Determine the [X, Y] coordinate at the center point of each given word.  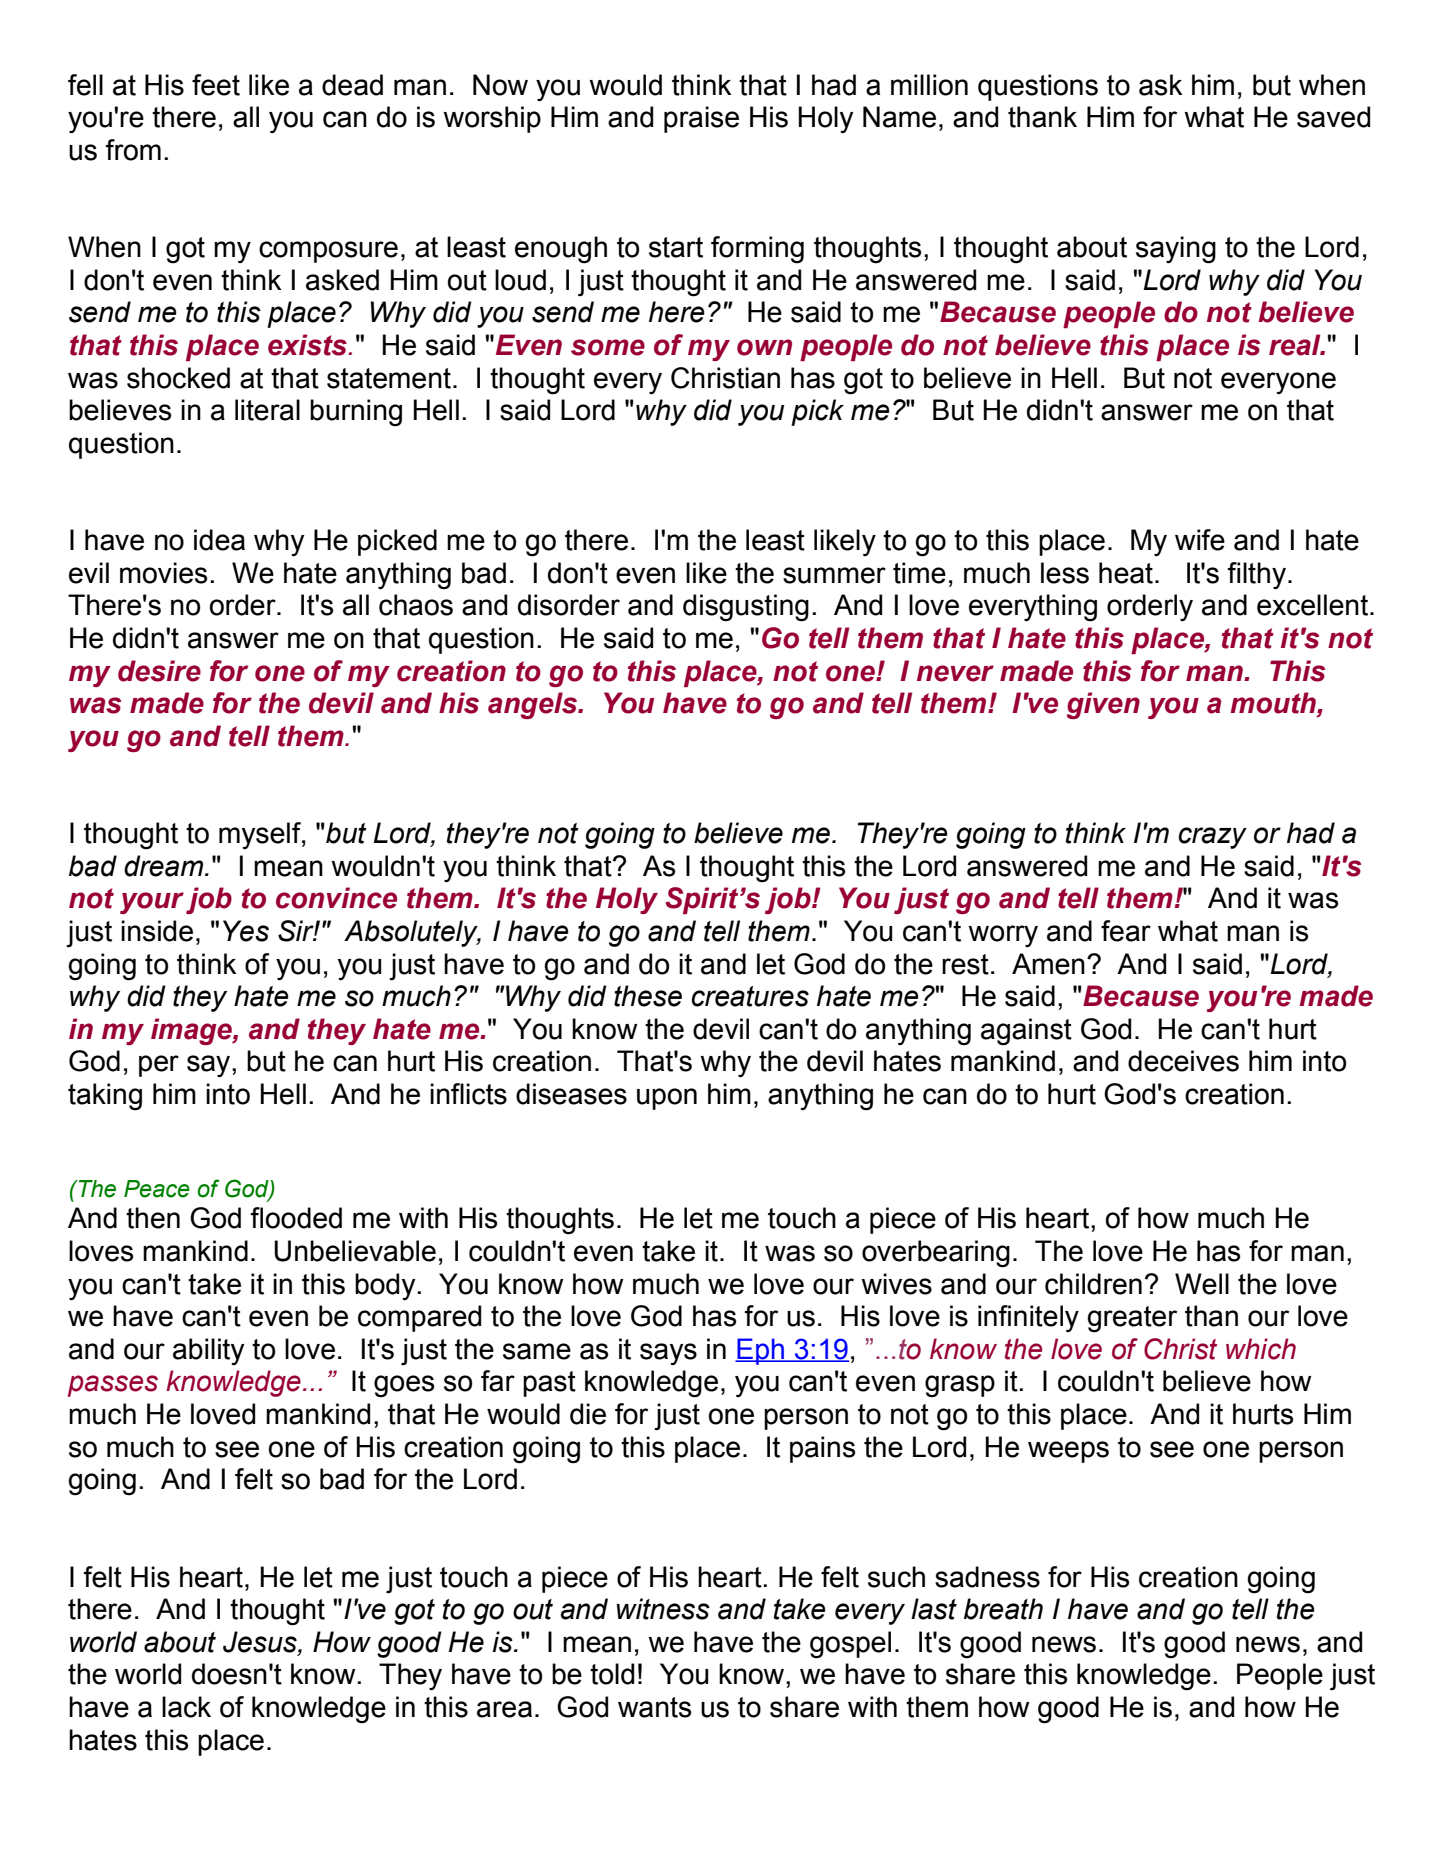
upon [667, 1099]
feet [216, 85]
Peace [157, 1189]
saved [1333, 117]
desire [159, 671]
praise [701, 119]
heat [1126, 573]
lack [186, 1707]
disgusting [746, 608]
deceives [1183, 1061]
